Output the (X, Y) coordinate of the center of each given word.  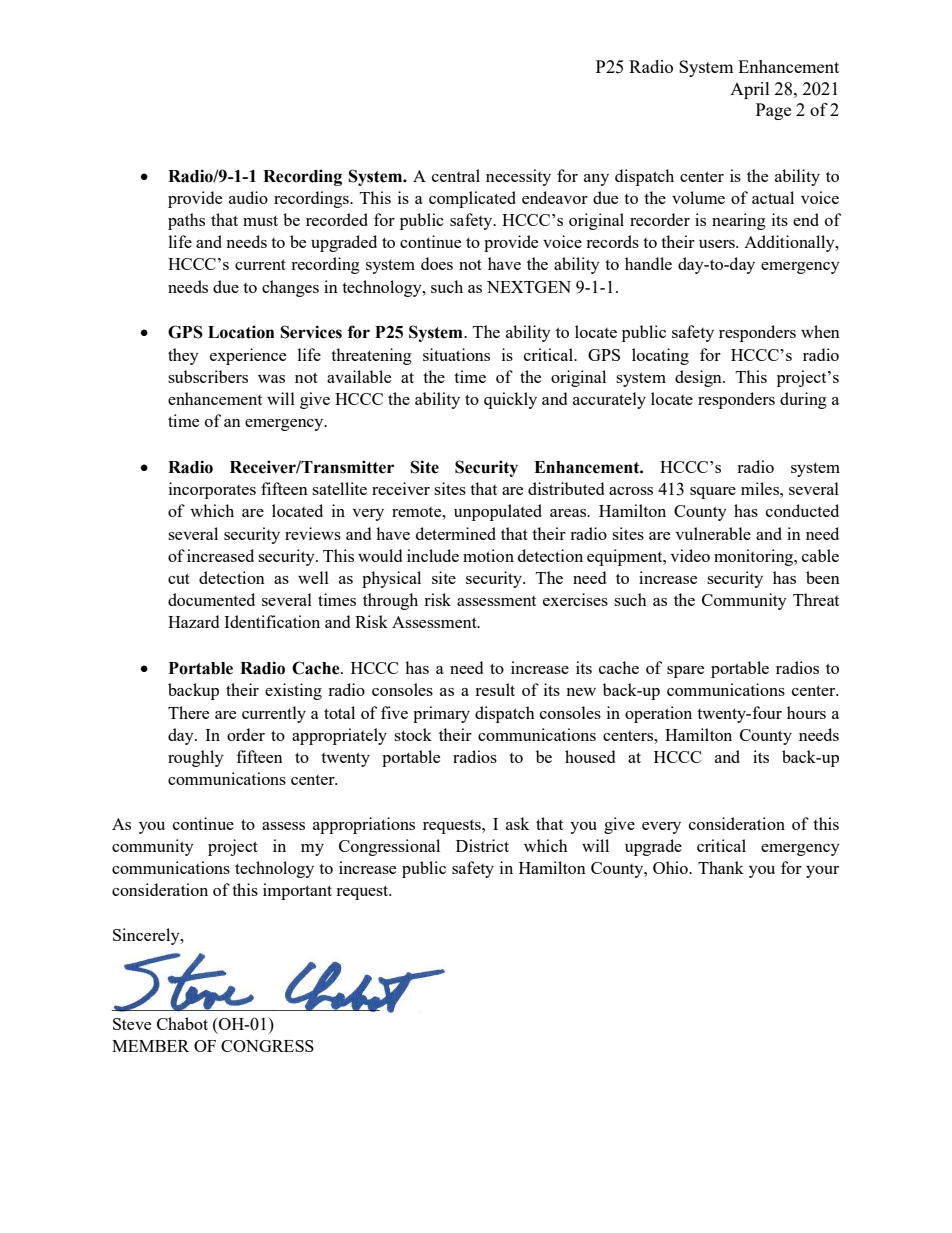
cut (179, 578)
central (456, 175)
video (690, 555)
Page (773, 111)
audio (248, 197)
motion (488, 555)
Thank (721, 867)
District (482, 845)
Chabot (182, 1023)
